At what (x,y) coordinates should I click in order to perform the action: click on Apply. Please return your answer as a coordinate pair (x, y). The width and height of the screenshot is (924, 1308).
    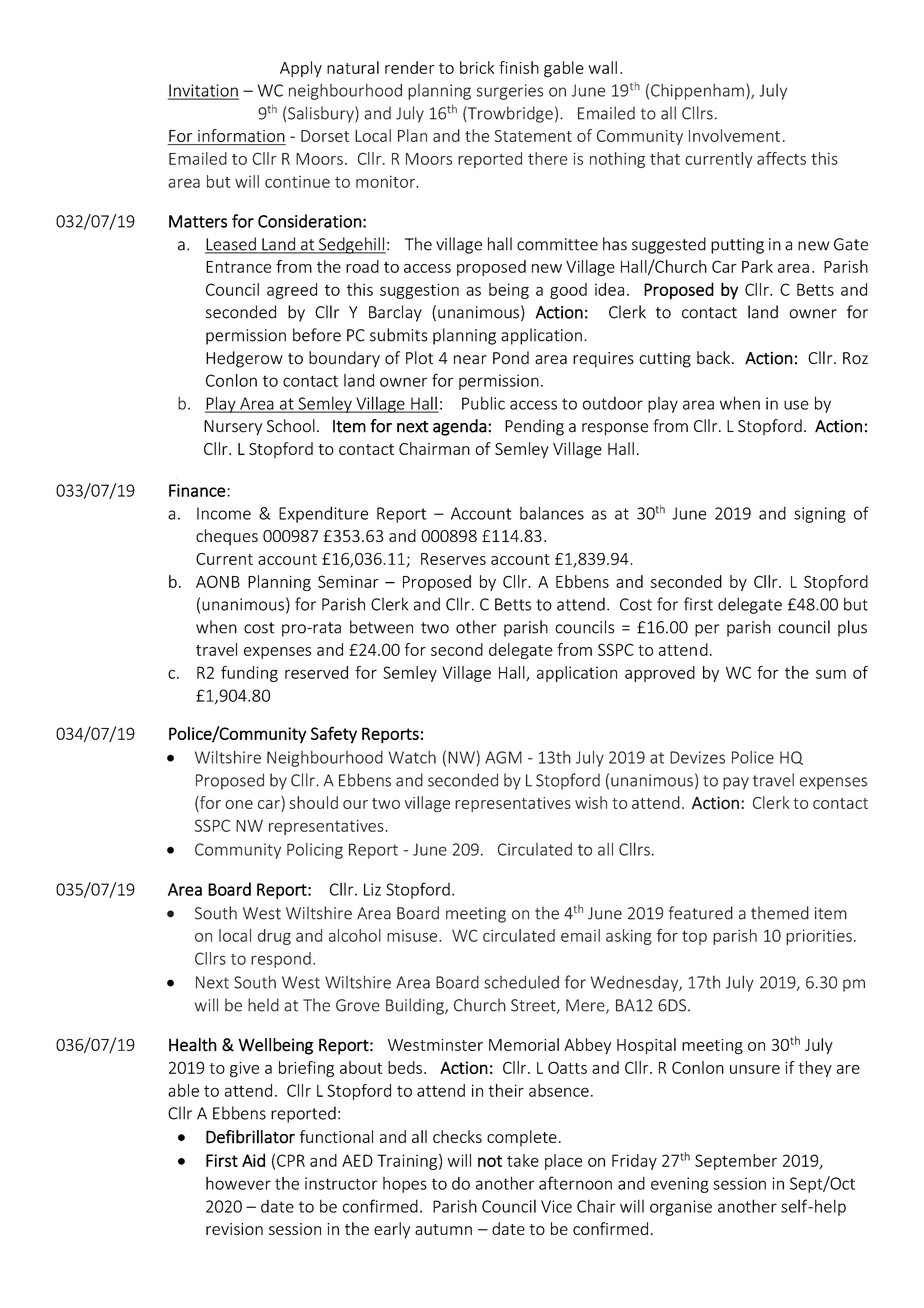
    Looking at the image, I should click on (301, 69).
